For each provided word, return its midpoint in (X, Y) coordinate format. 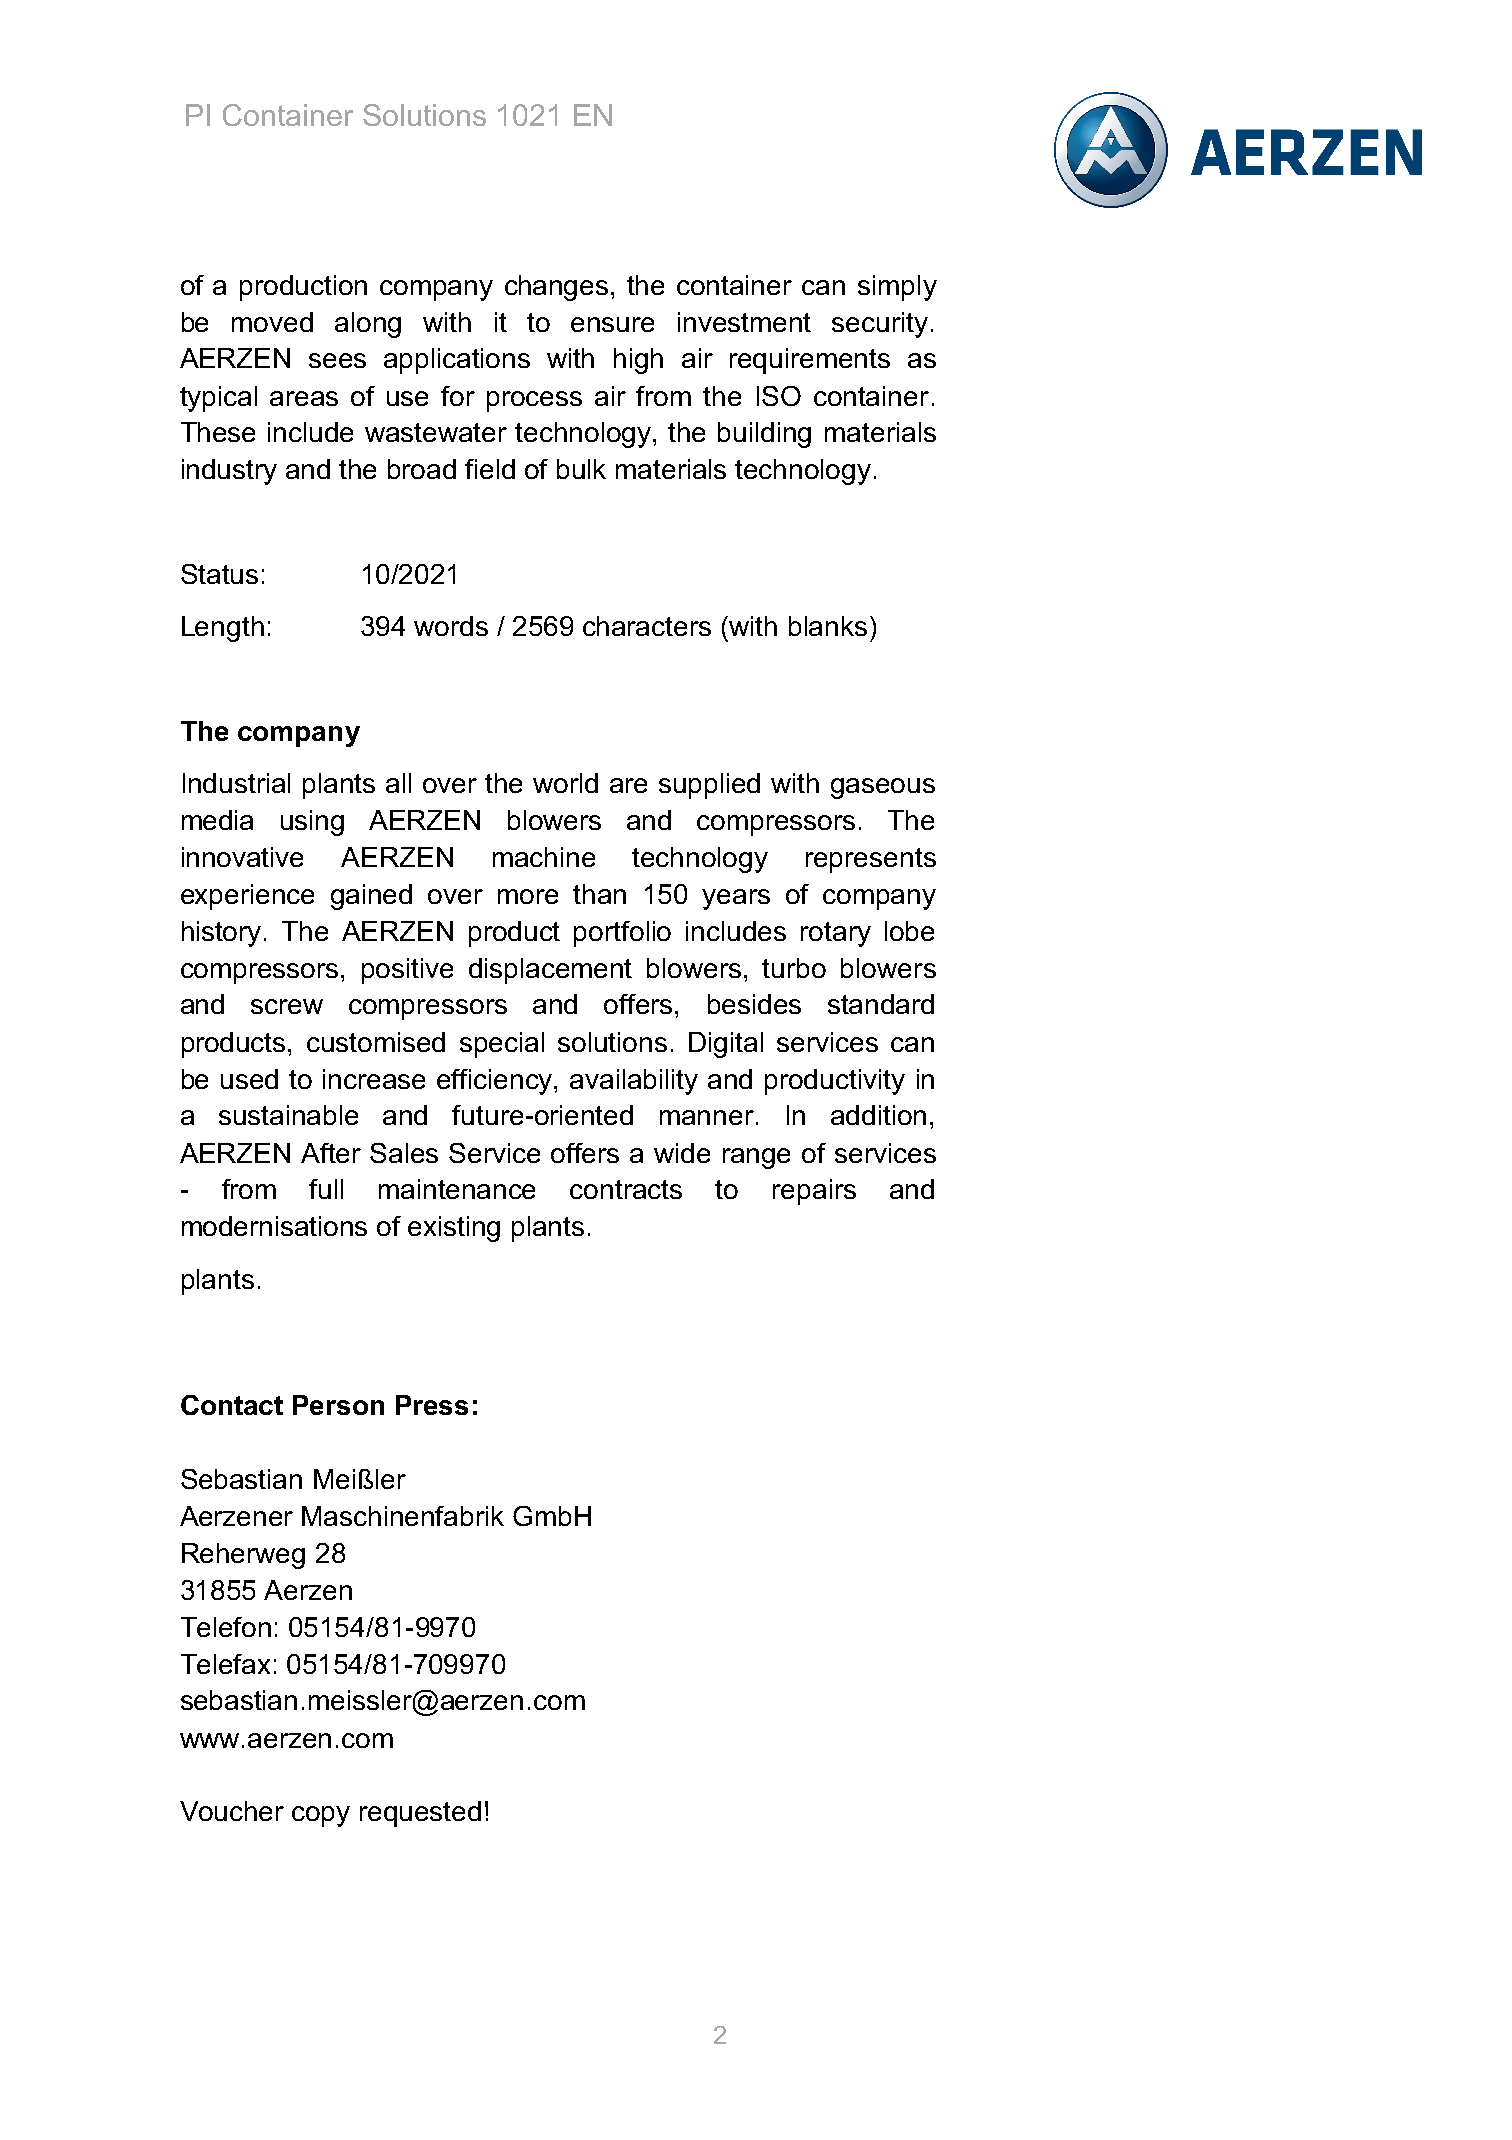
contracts (626, 1189)
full (326, 1189)
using (312, 823)
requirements (810, 361)
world (565, 783)
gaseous (883, 788)
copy (321, 1816)
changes (556, 288)
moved (272, 322)
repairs (814, 1192)
